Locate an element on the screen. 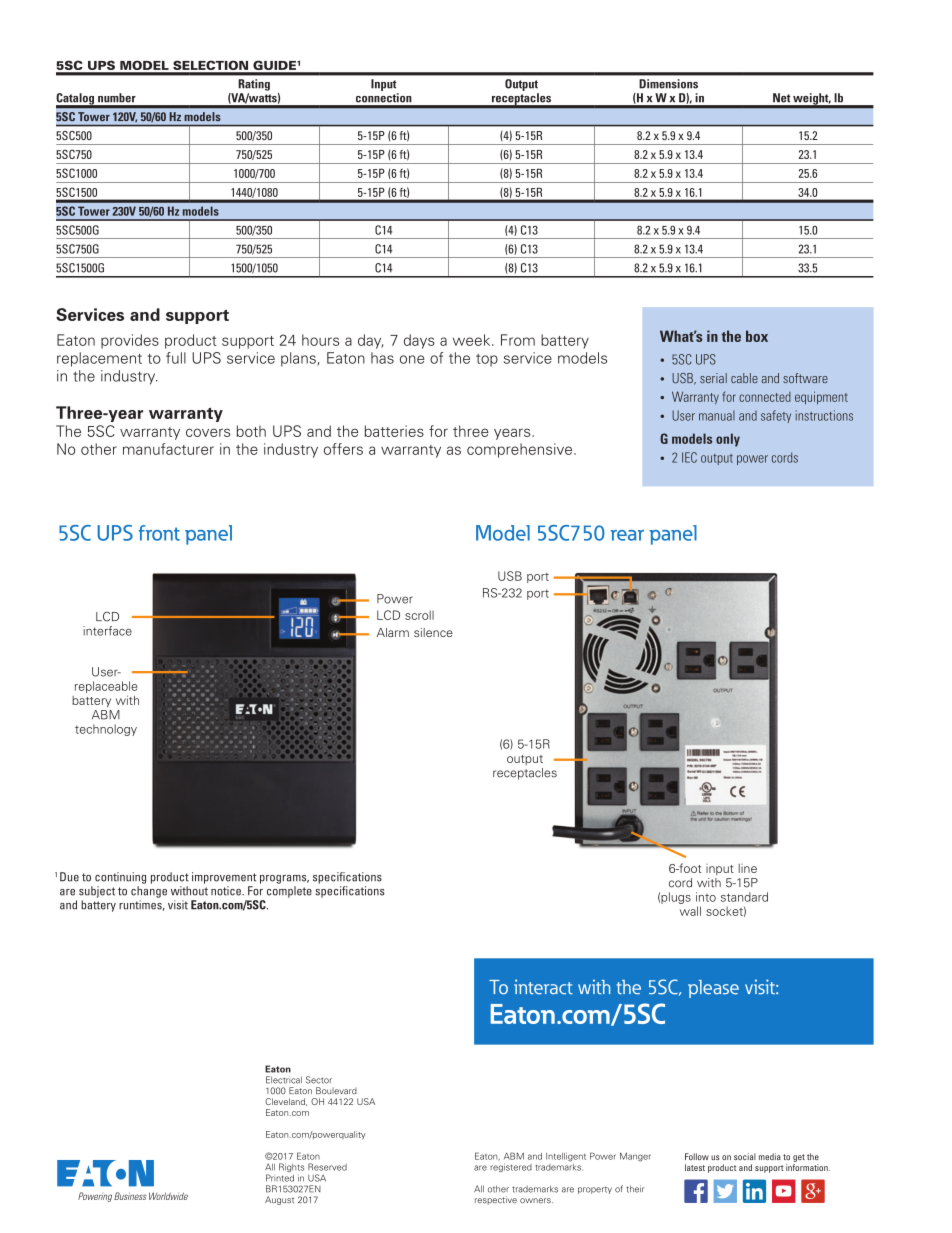 This screenshot has width=952, height=1233. social is located at coordinates (745, 1156).
